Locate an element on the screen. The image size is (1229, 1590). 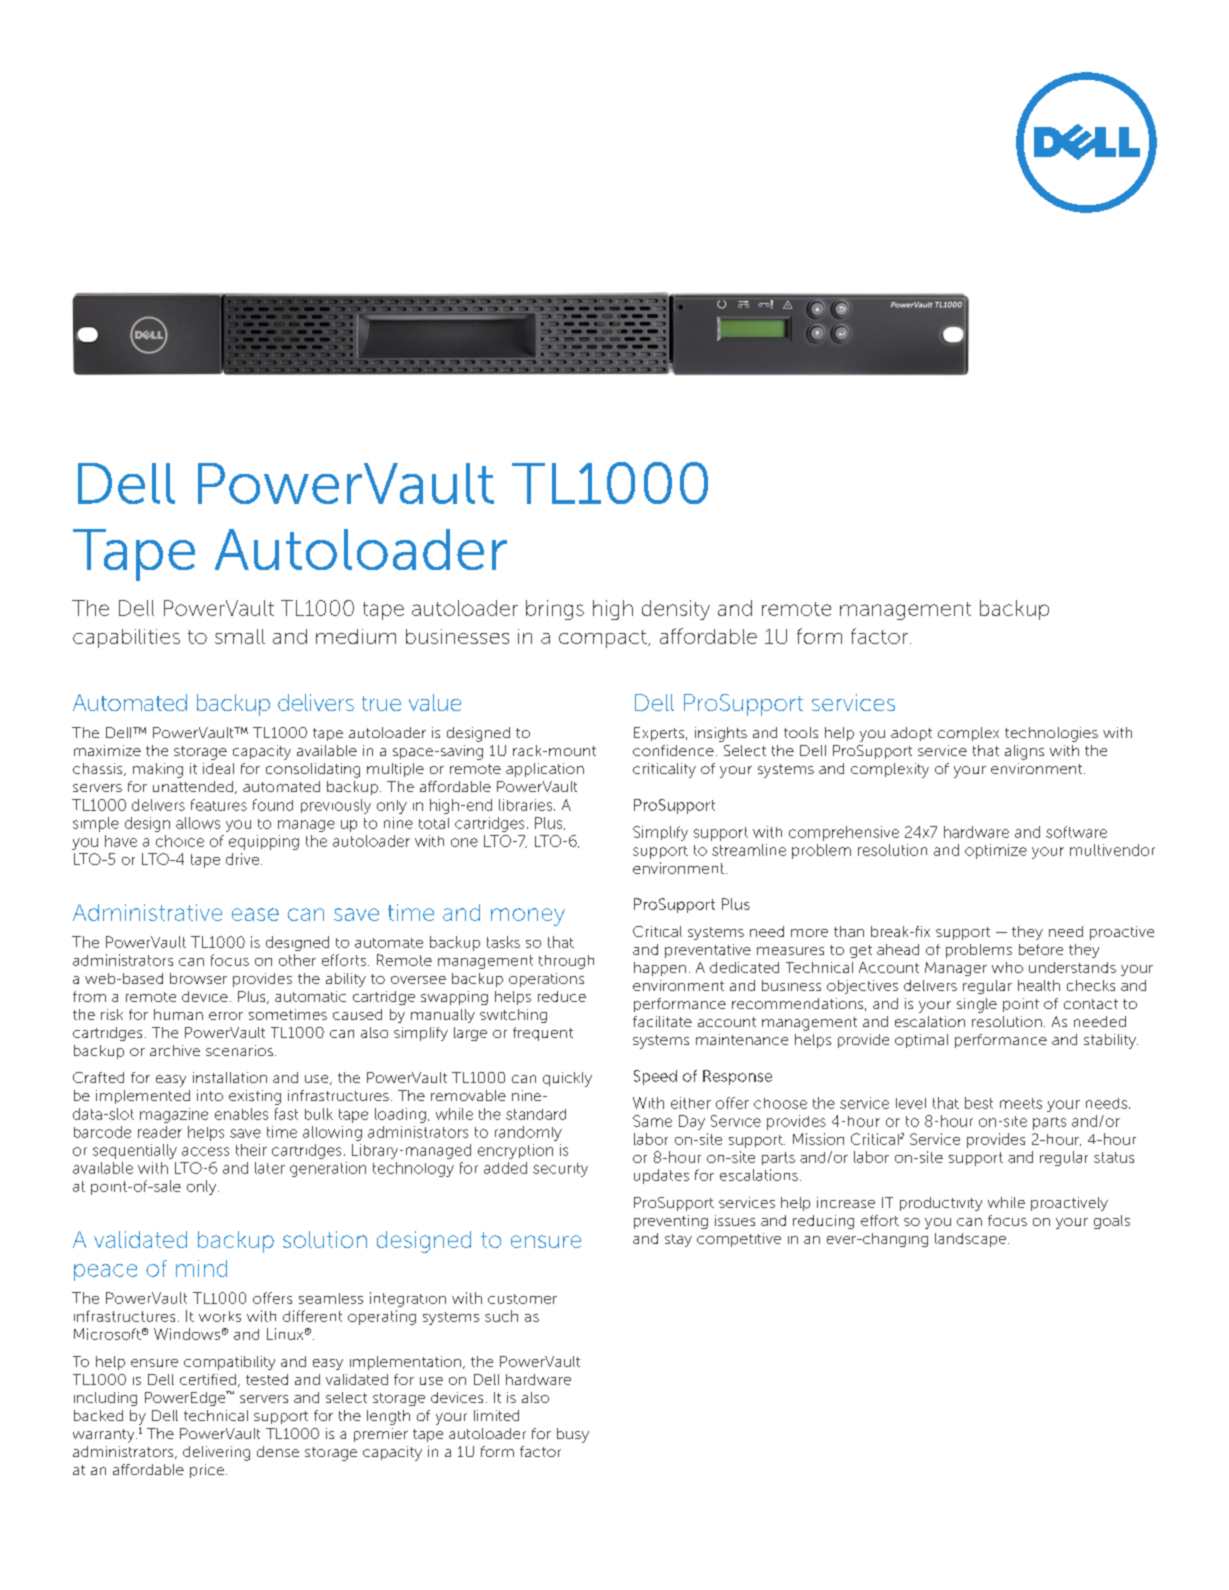
technologies is located at coordinates (1051, 734).
